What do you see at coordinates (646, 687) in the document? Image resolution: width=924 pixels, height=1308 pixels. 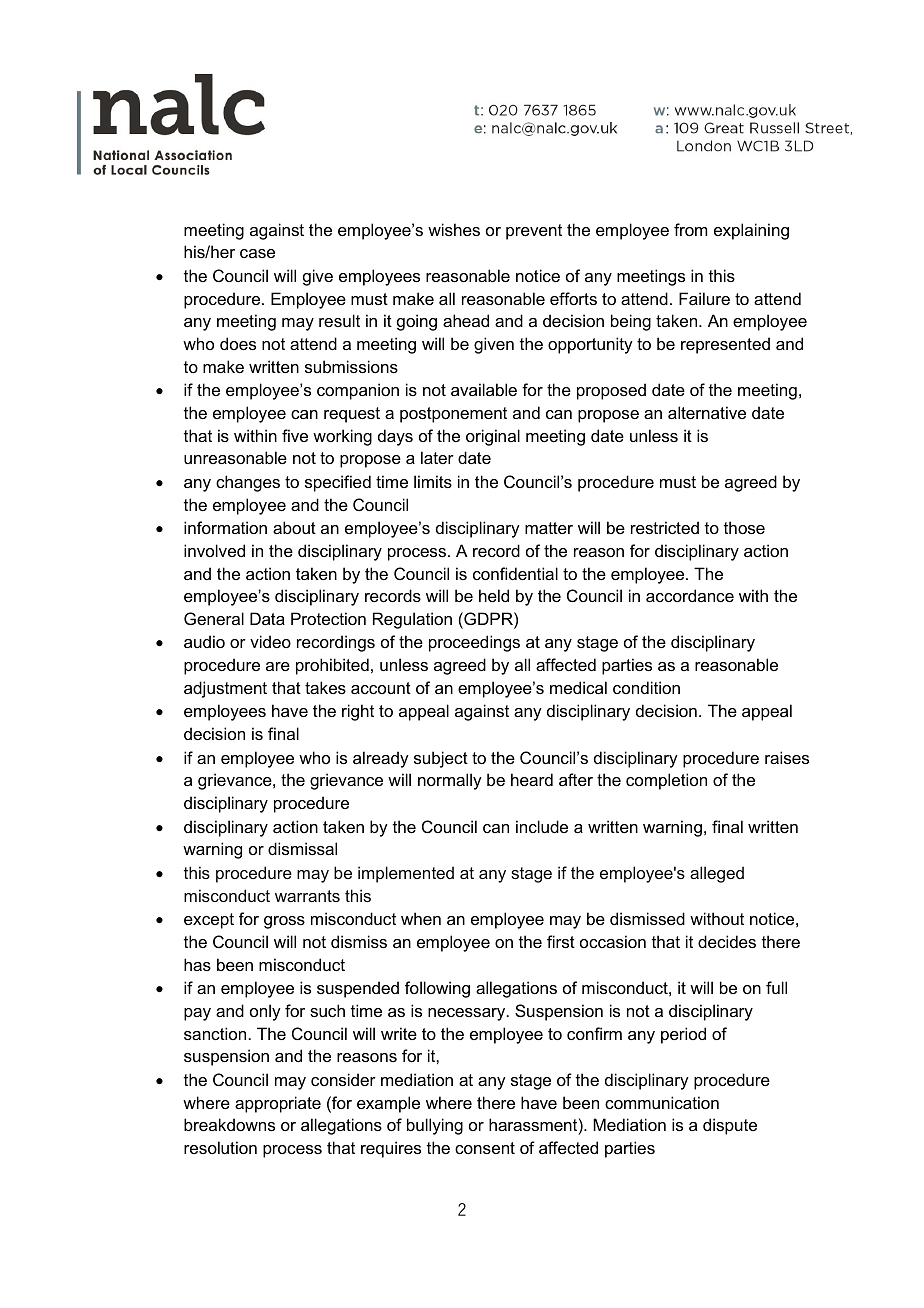 I see `condition` at bounding box center [646, 687].
